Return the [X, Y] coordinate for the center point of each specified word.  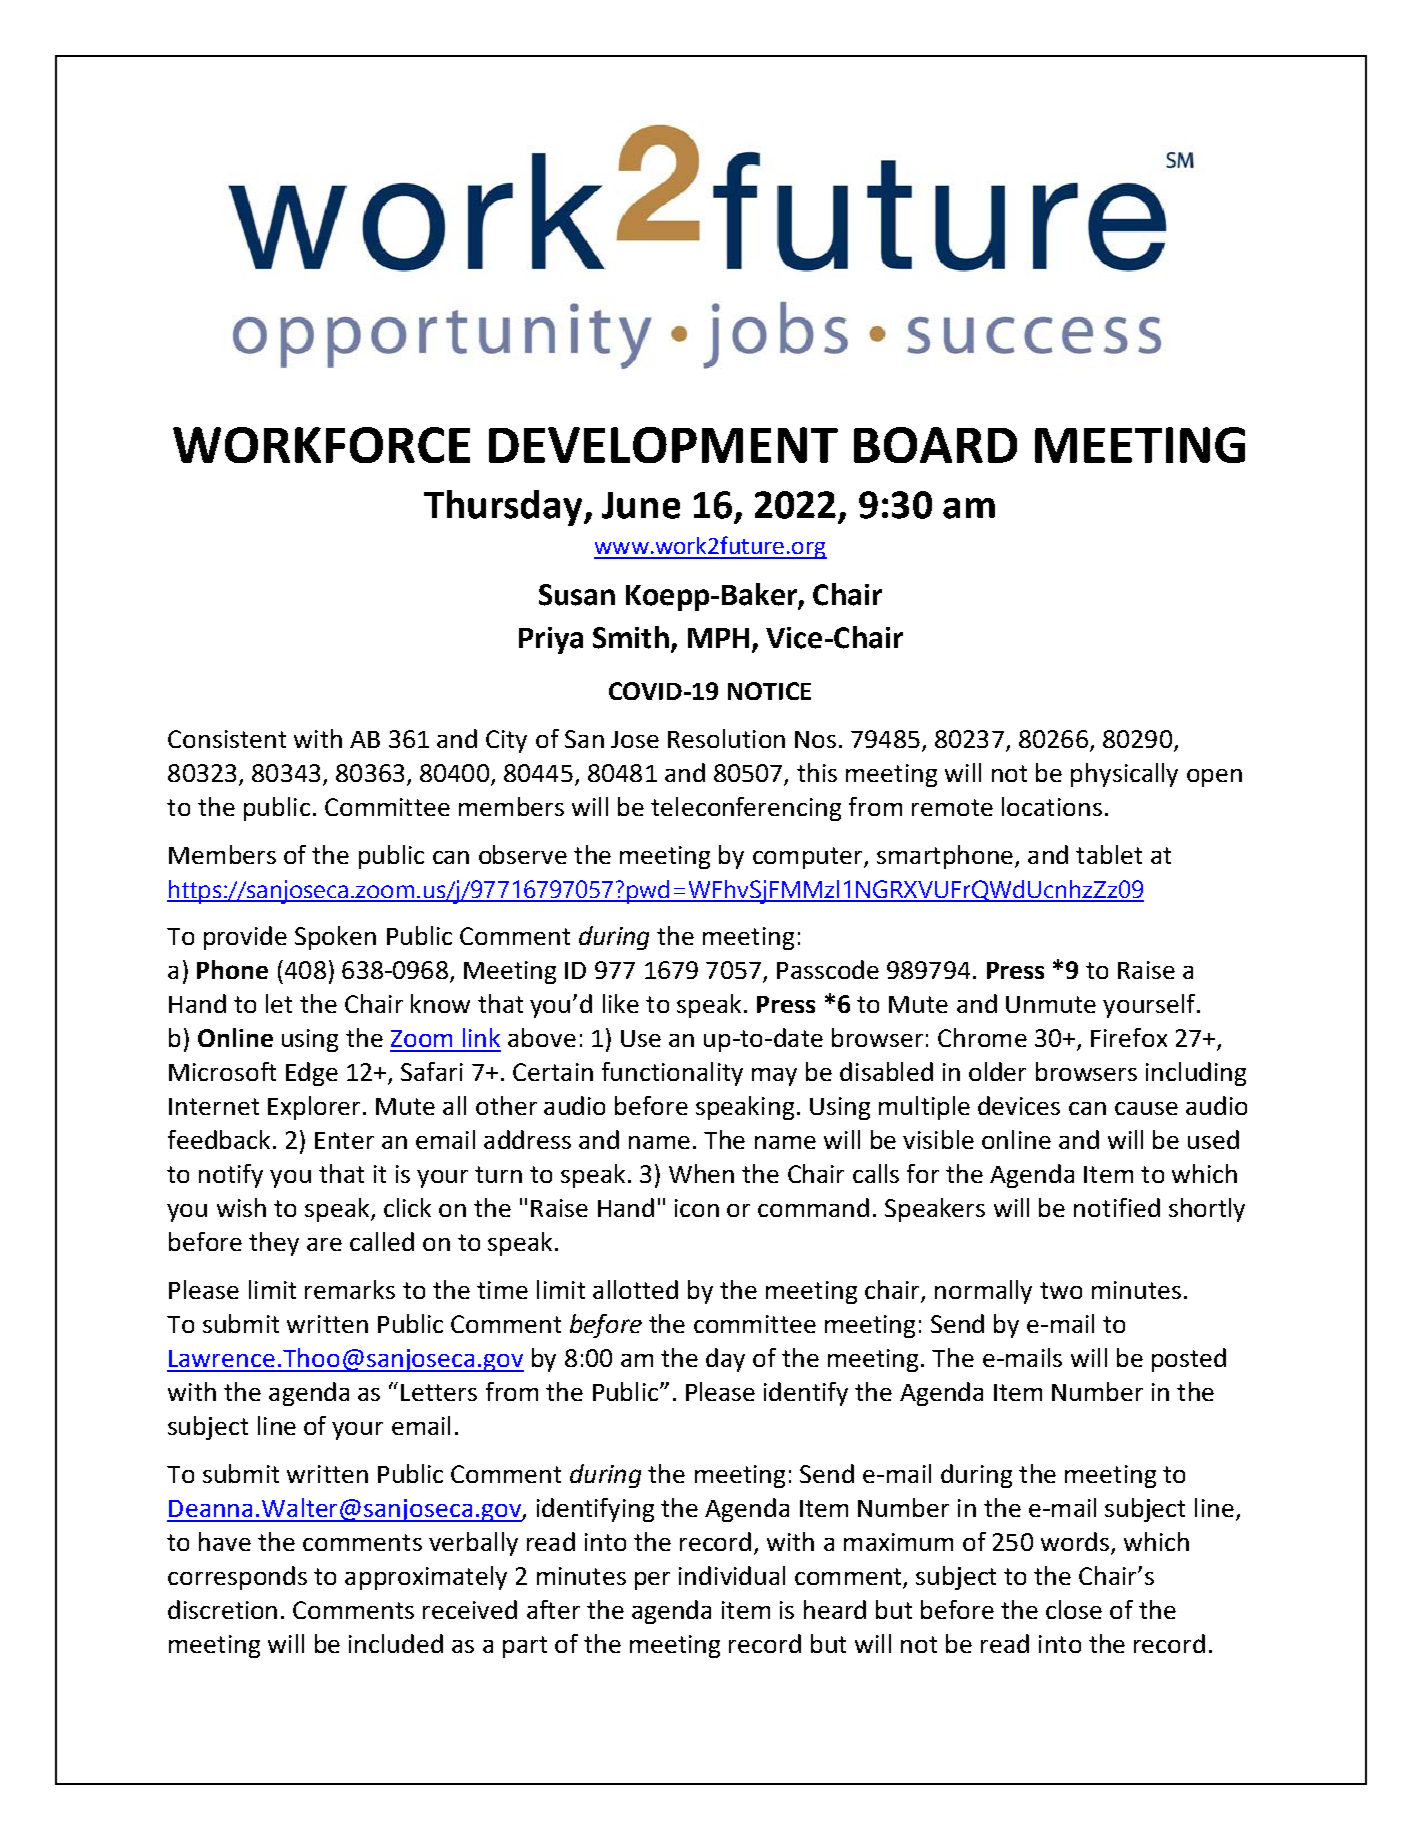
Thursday [504, 508]
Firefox [1129, 1037]
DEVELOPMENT [663, 445]
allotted [635, 1289]
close [1074, 1609]
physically [1124, 775]
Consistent [227, 739]
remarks [350, 1289]
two [1061, 1290]
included [396, 1643]
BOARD [935, 445]
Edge [312, 1074]
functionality [672, 1074]
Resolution [726, 738]
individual [732, 1575]
